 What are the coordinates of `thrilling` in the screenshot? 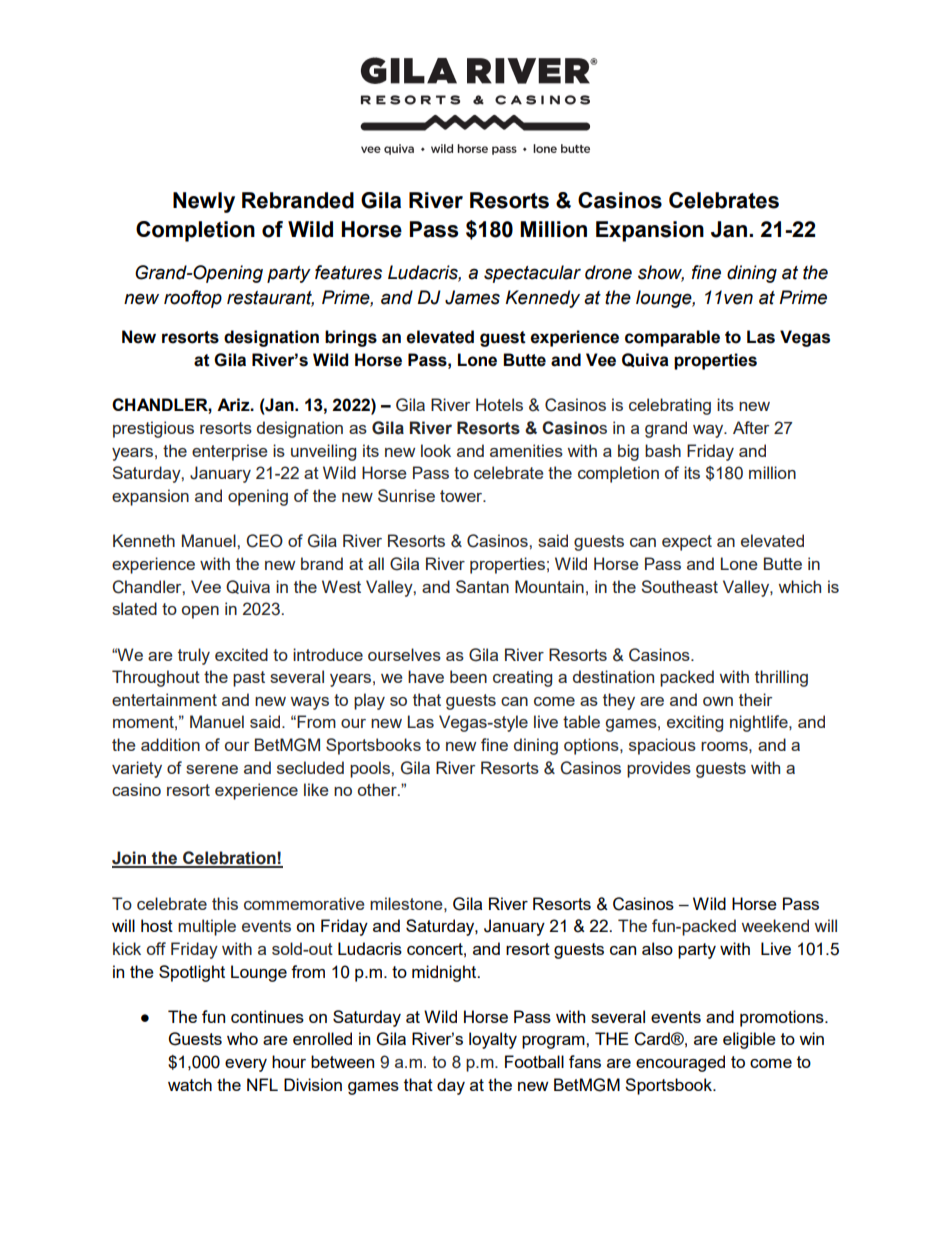 It's located at (781, 678).
